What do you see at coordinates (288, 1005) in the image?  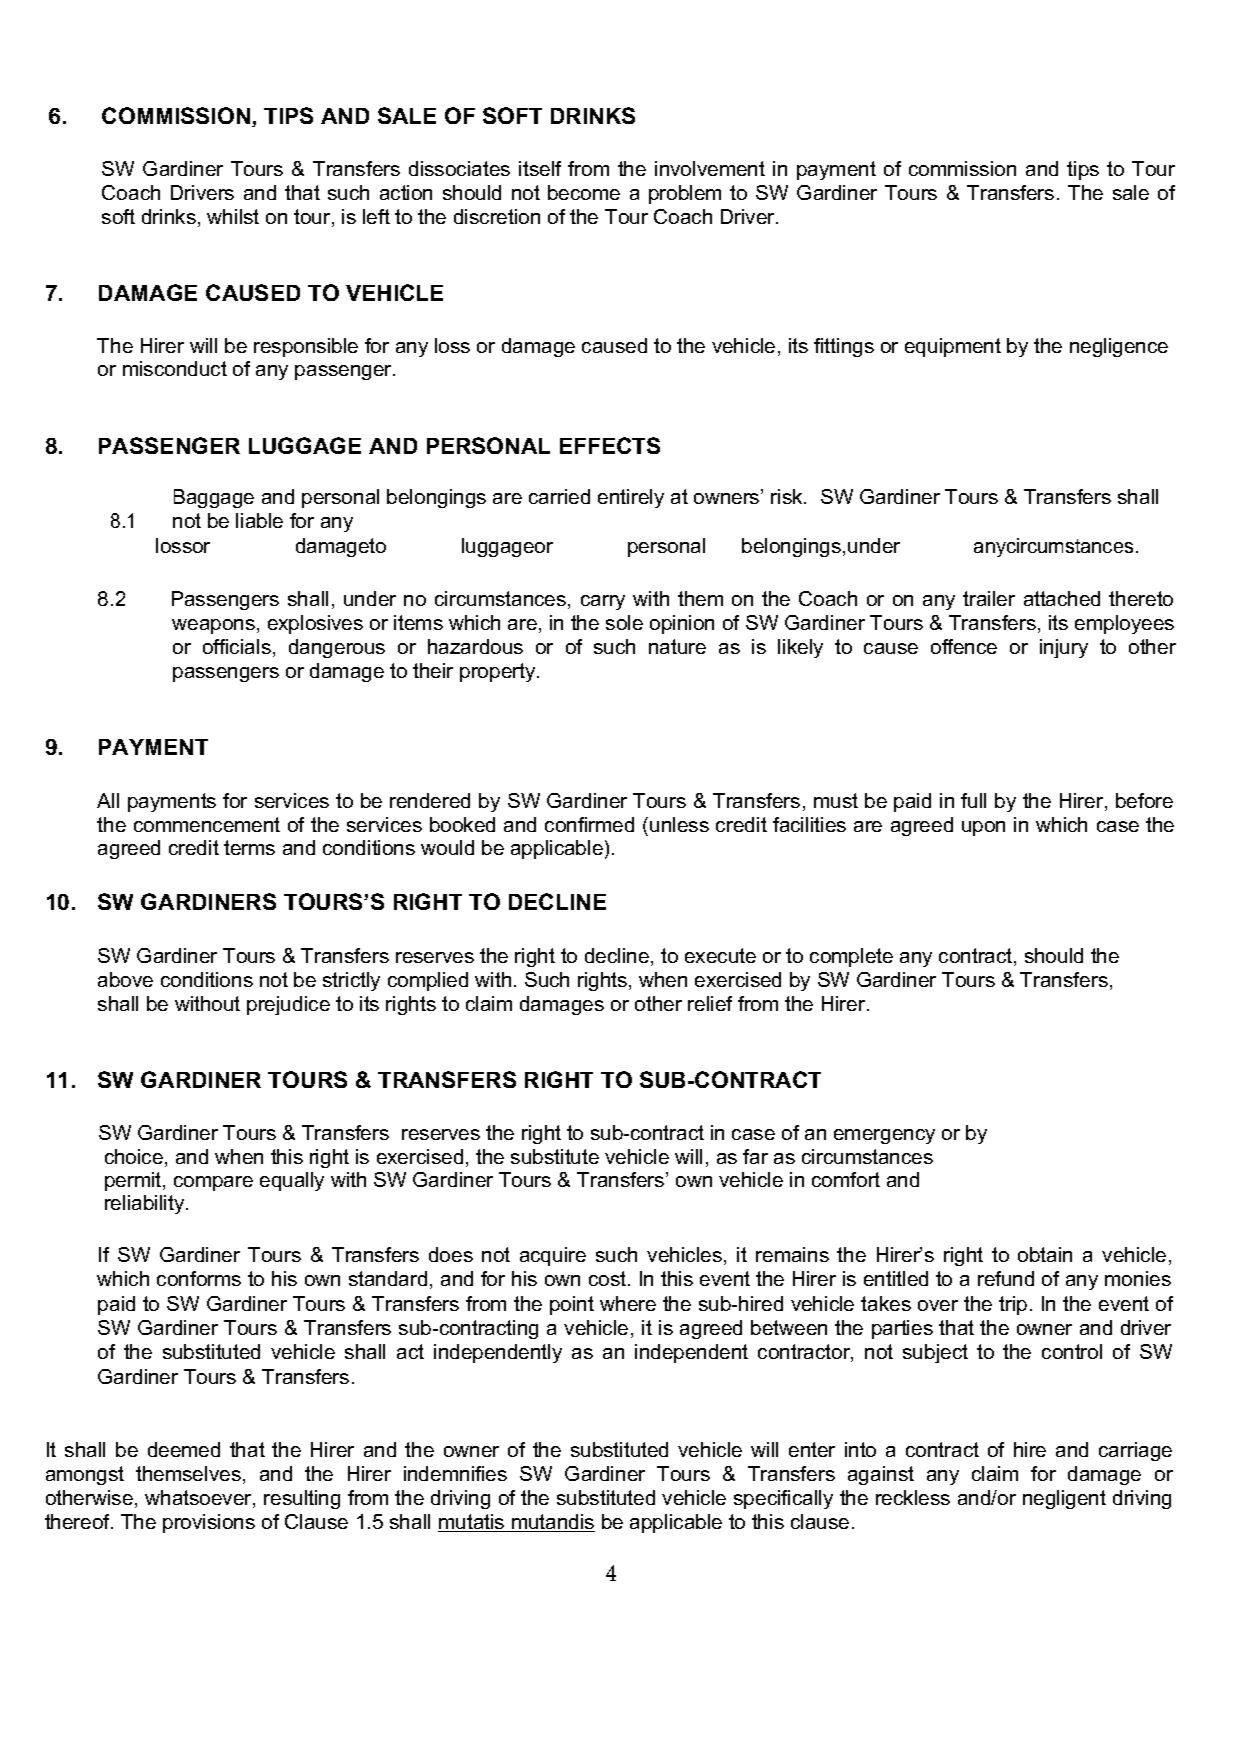 I see `prejudice` at bounding box center [288, 1005].
